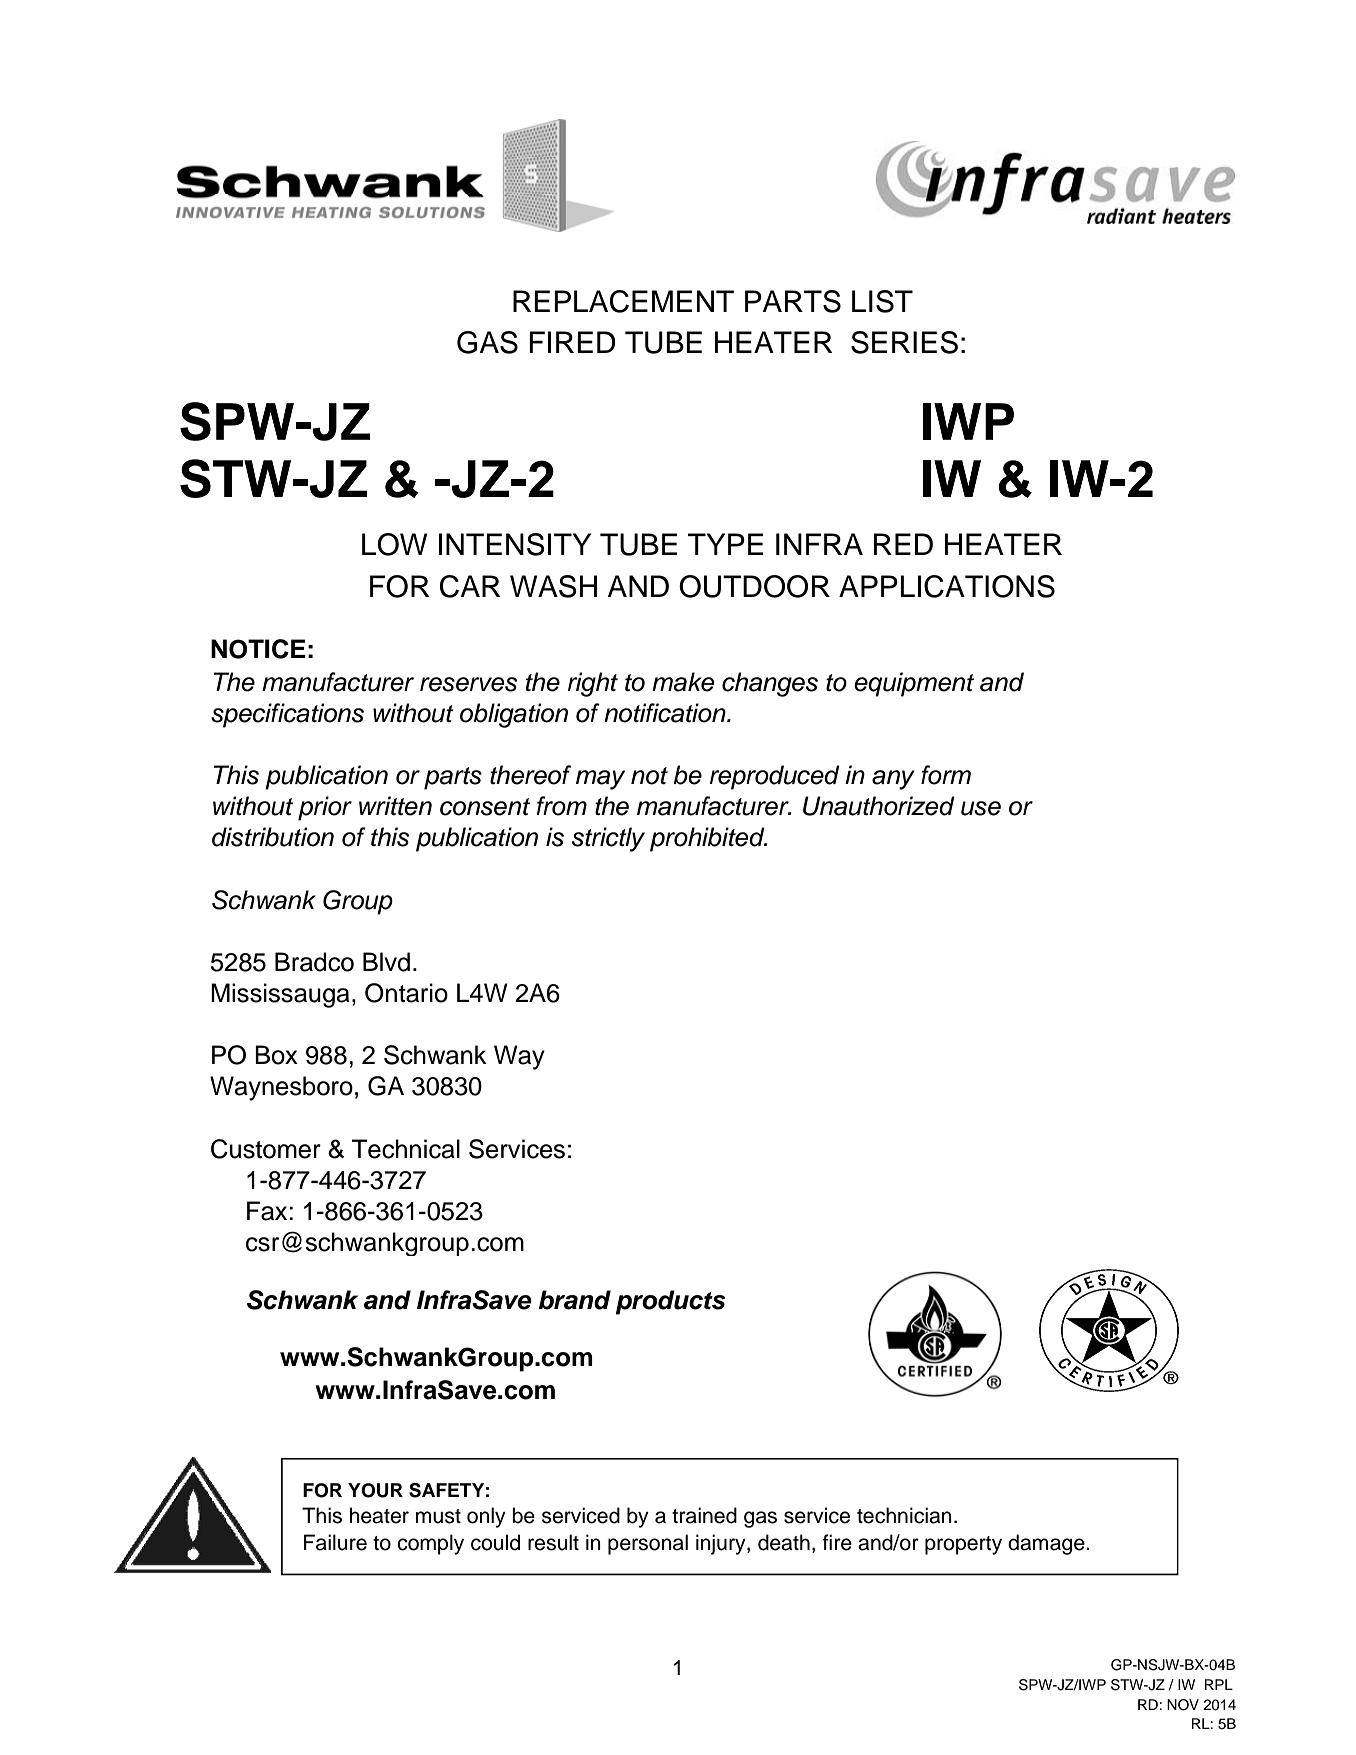  What do you see at coordinates (722, 1544) in the image?
I see `injury` at bounding box center [722, 1544].
